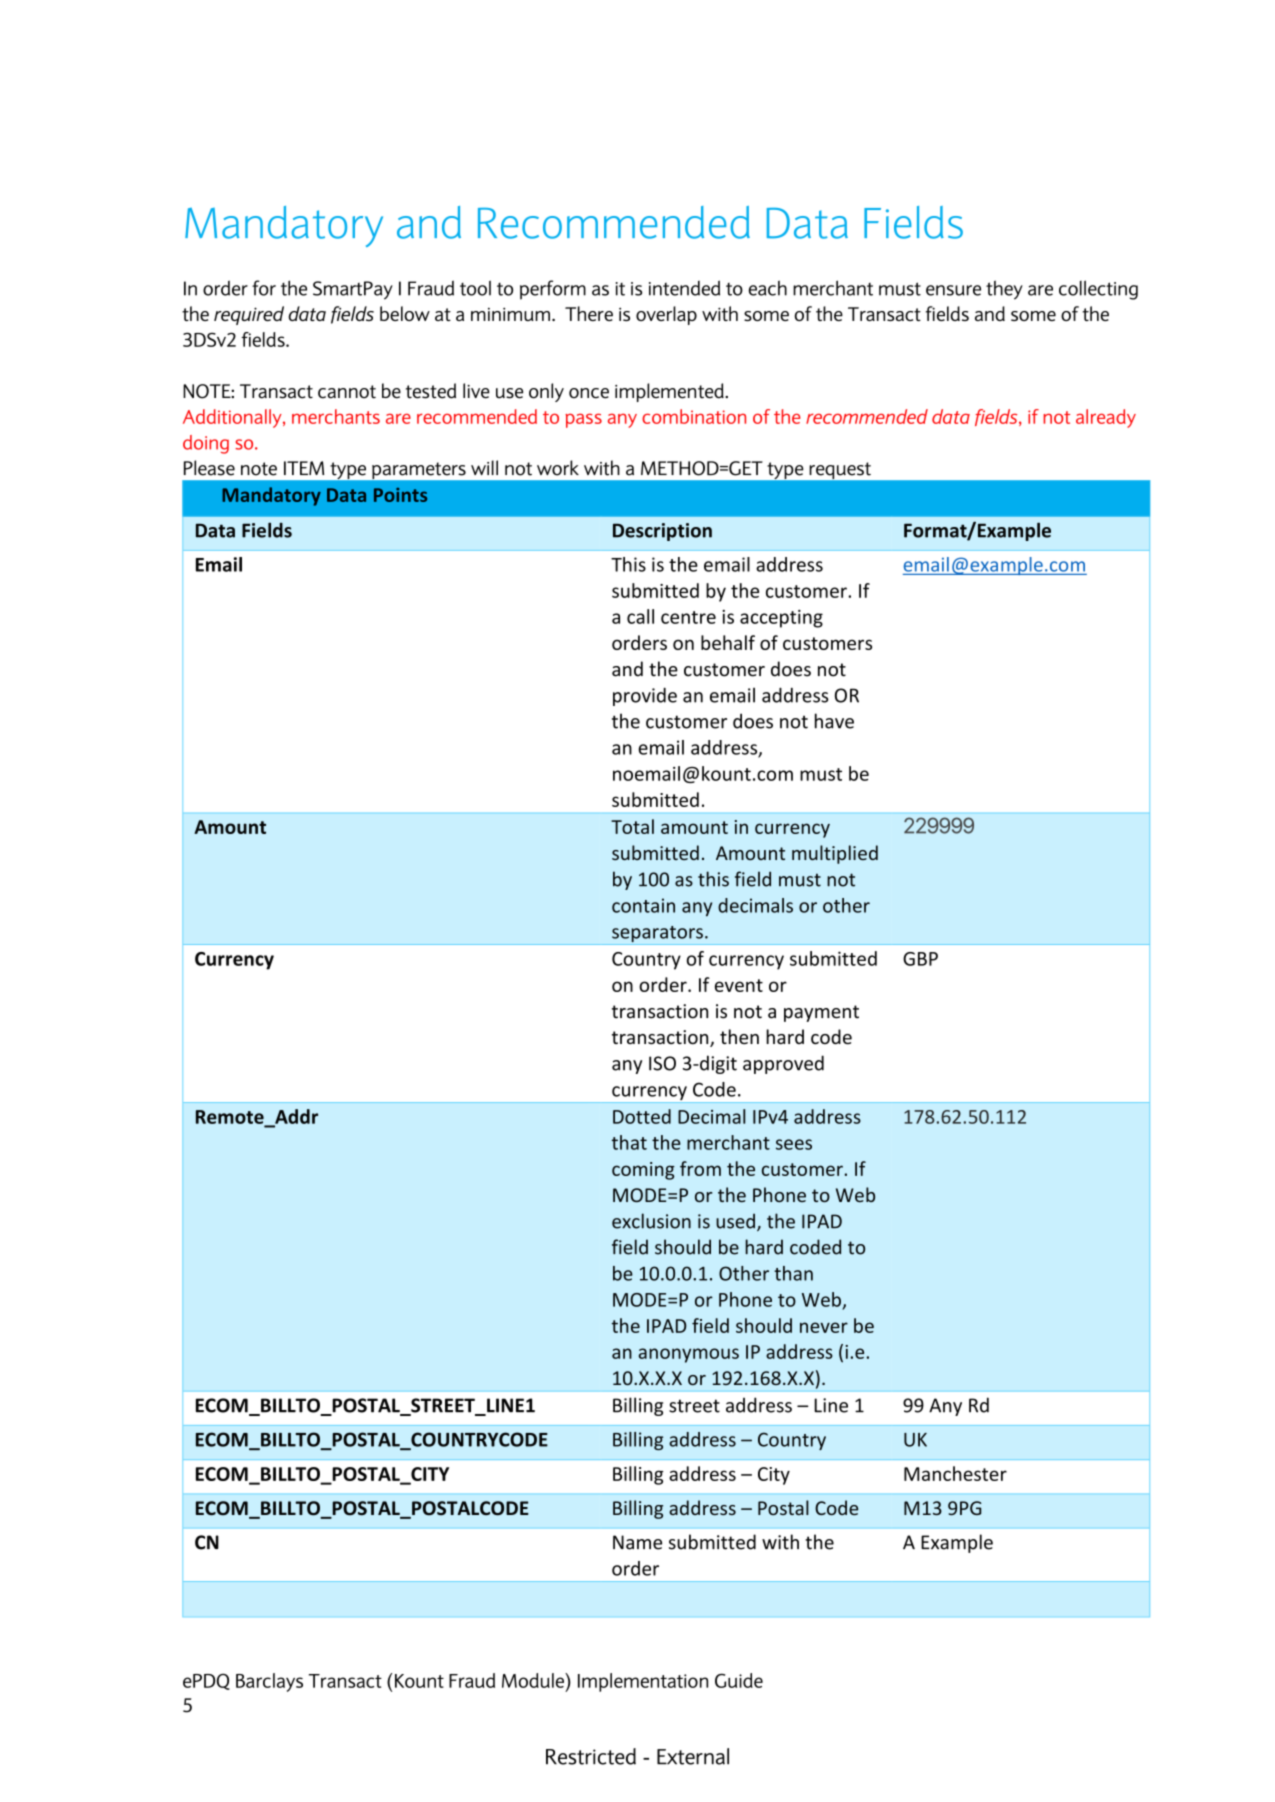 The width and height of the screenshot is (1275, 1802). I want to click on overlap, so click(666, 315).
